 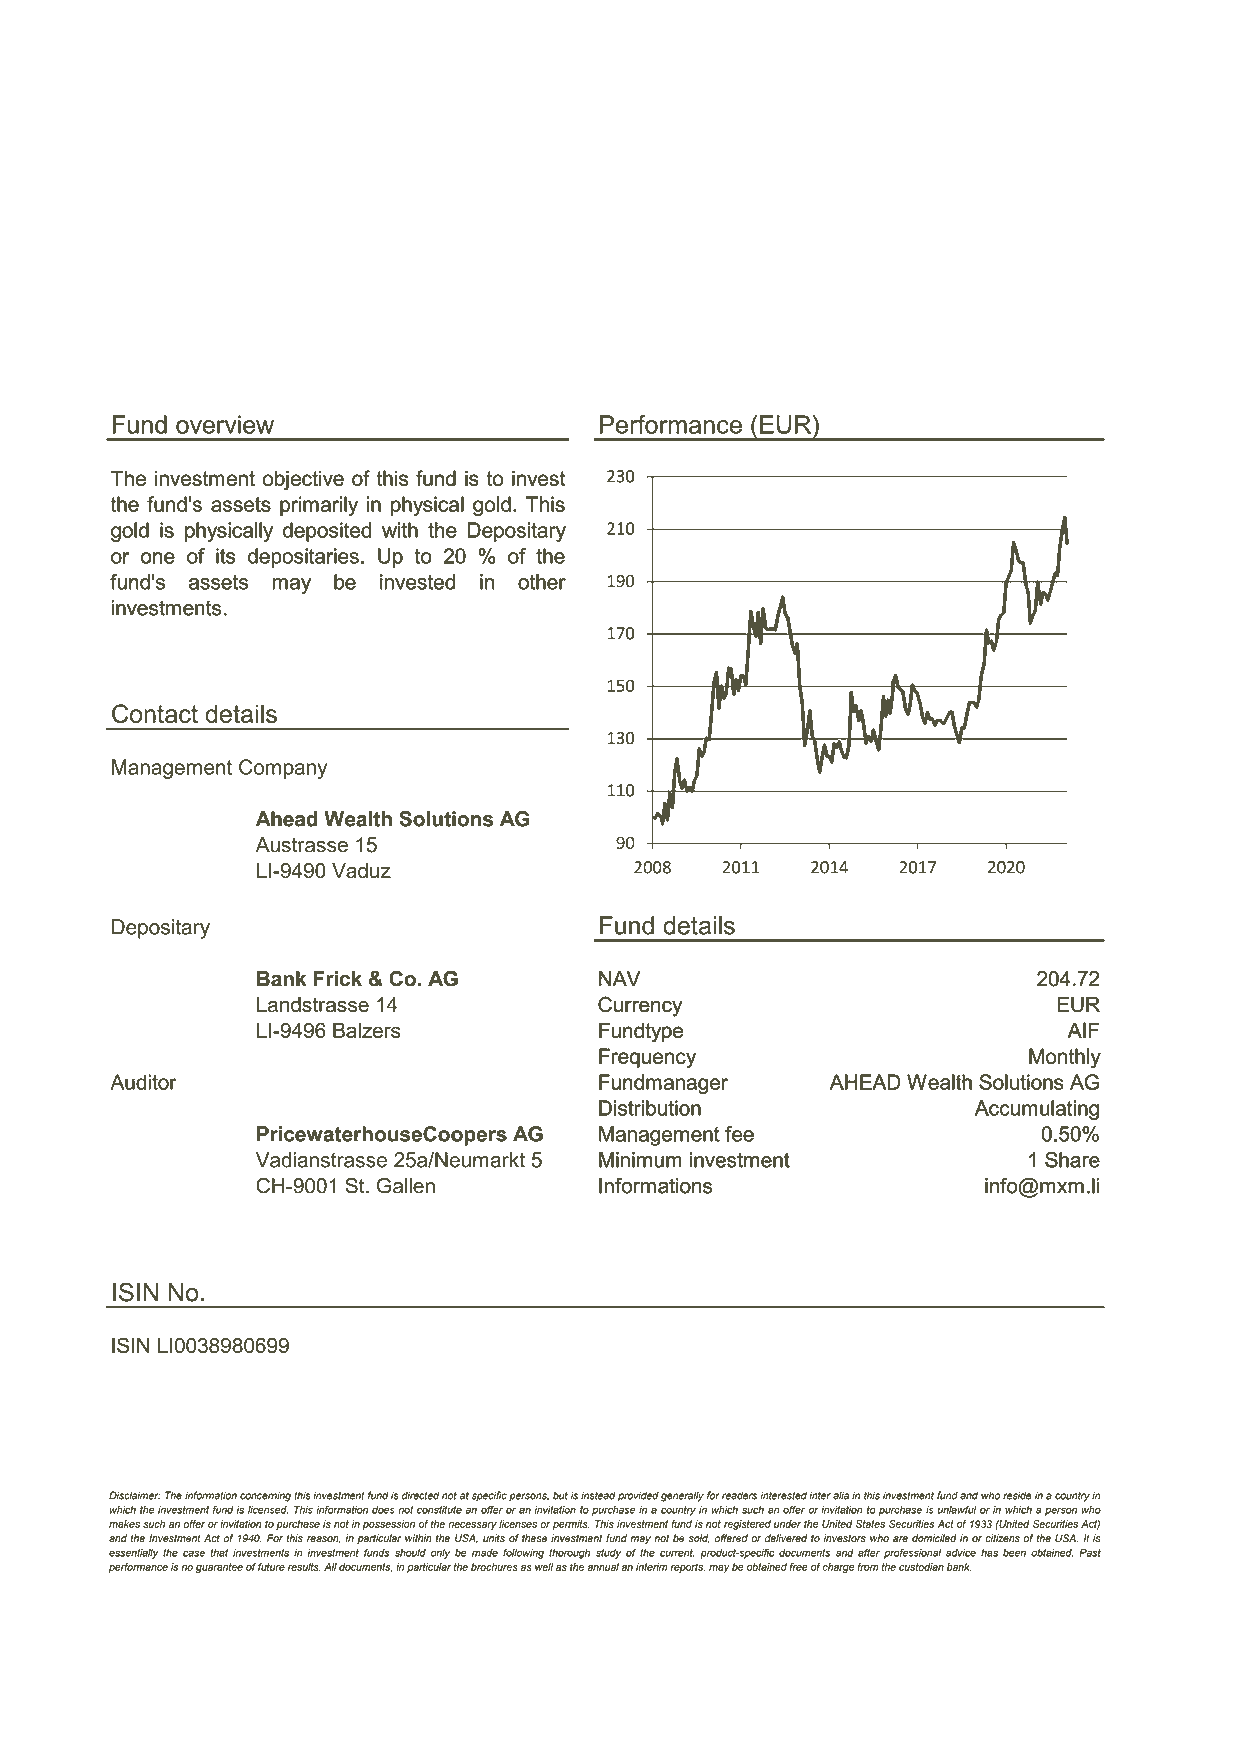 What do you see at coordinates (327, 532) in the image?
I see `deposited` at bounding box center [327, 532].
